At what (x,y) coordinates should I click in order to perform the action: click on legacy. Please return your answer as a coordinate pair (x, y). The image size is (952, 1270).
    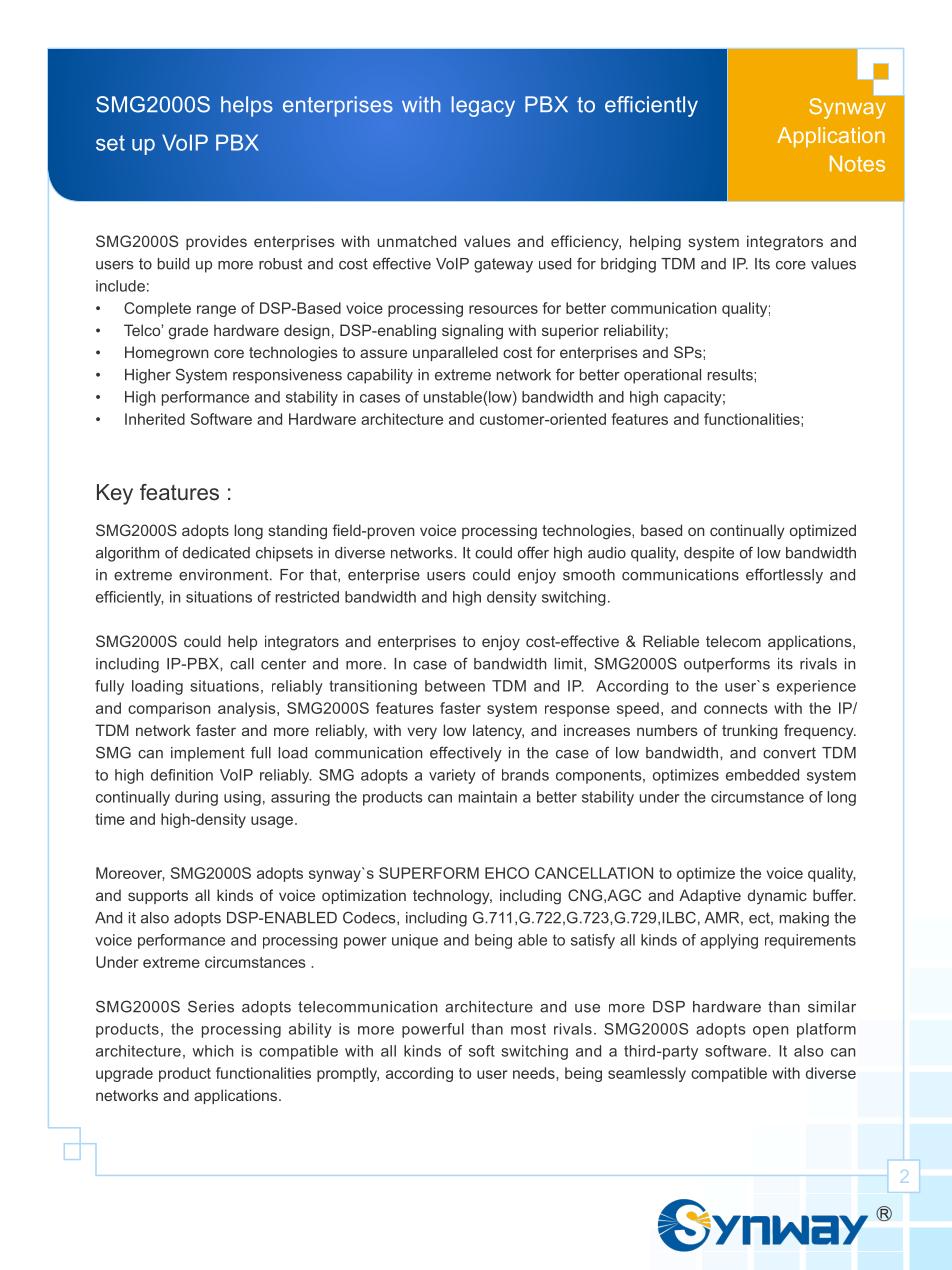
    Looking at the image, I should click on (483, 106).
